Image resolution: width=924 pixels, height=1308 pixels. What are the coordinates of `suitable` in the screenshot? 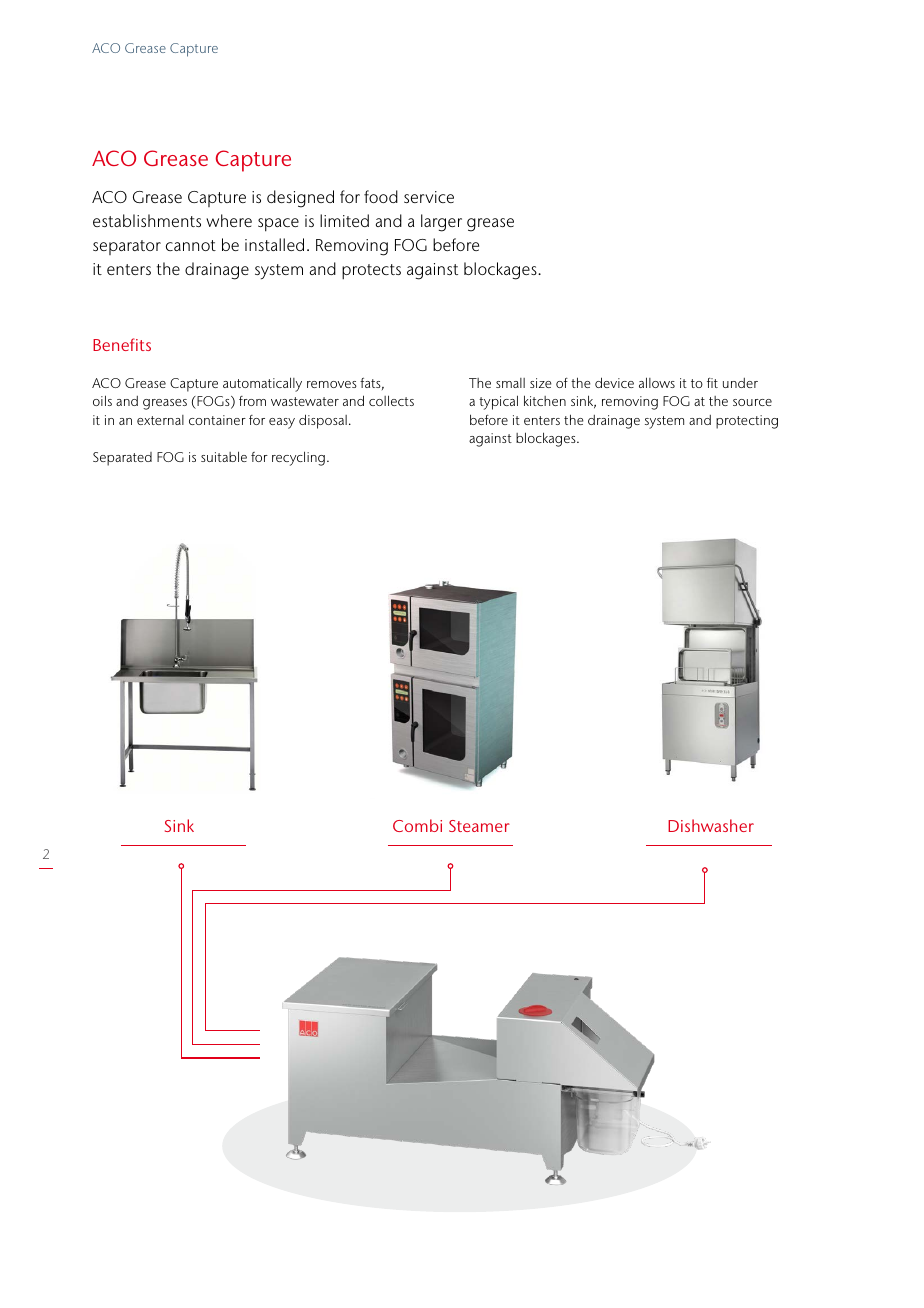 It's located at (224, 456).
